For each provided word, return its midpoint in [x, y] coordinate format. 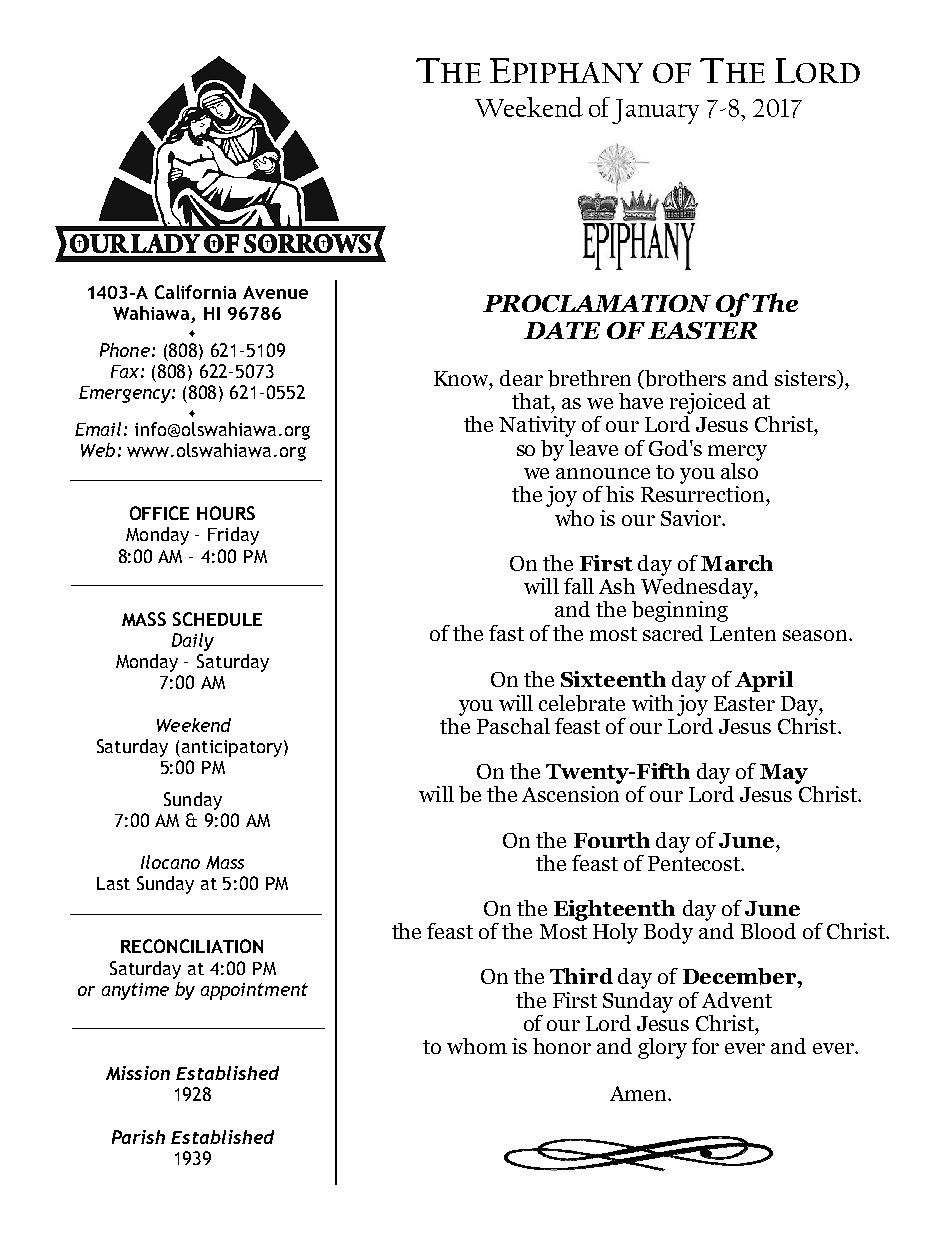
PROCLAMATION [597, 303]
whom [477, 1046]
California [195, 292]
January [655, 111]
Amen [639, 1093]
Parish [138, 1137]
